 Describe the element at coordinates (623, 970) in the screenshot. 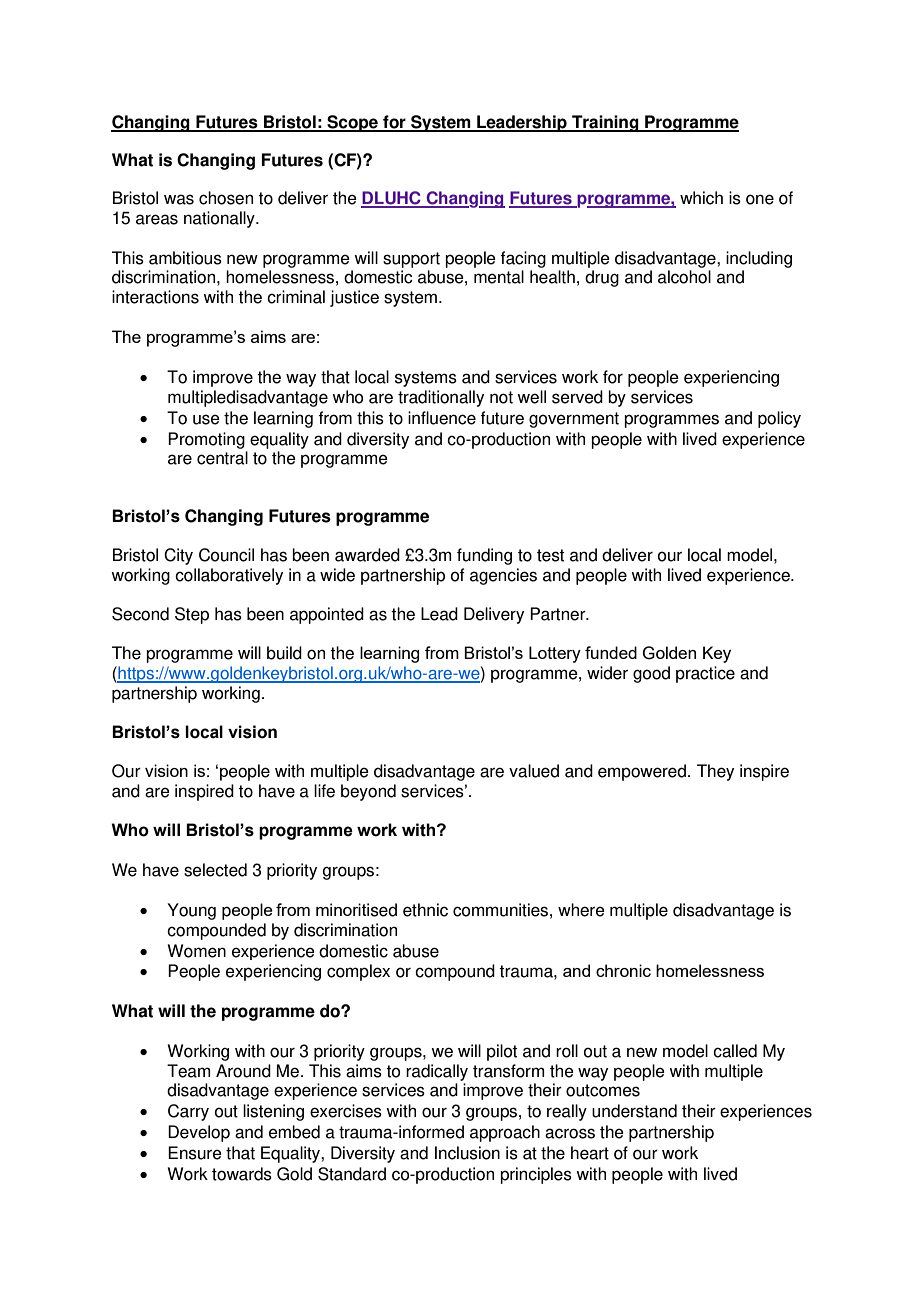

I see `chronic` at that location.
